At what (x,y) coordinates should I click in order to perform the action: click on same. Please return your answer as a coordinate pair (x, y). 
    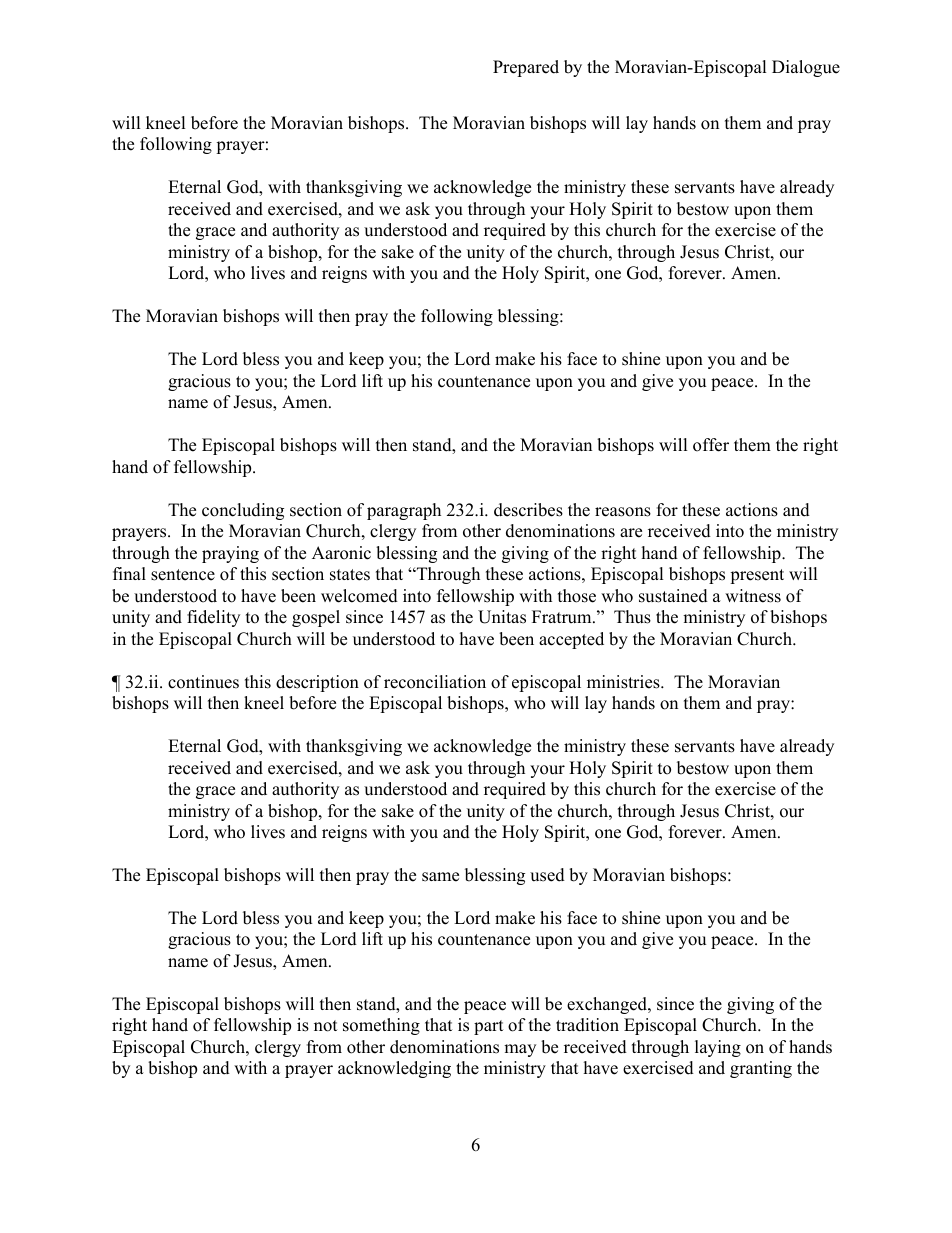
    Looking at the image, I should click on (440, 877).
